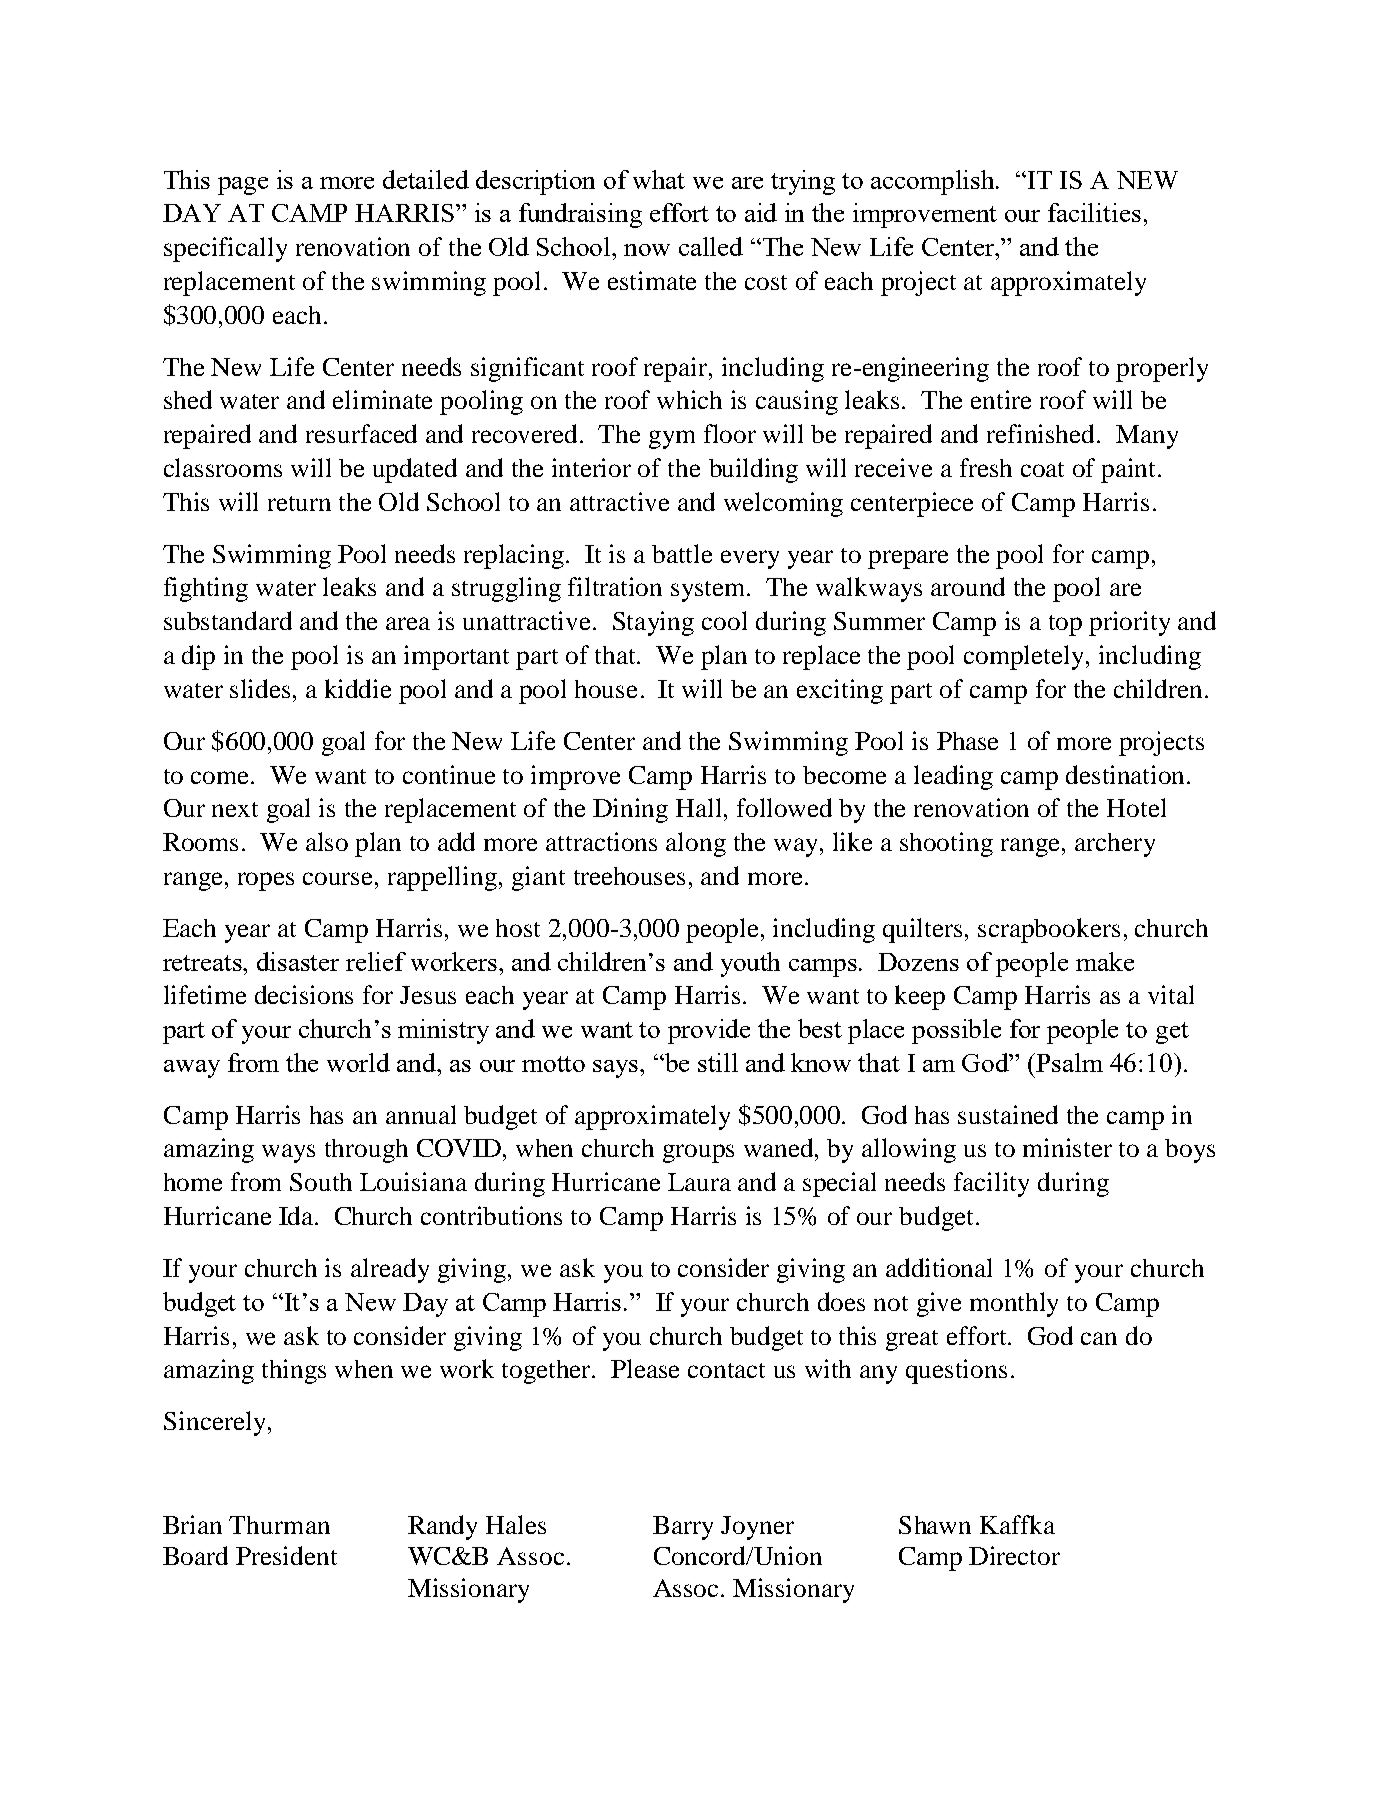  I want to click on Thurman, so click(279, 1525).
